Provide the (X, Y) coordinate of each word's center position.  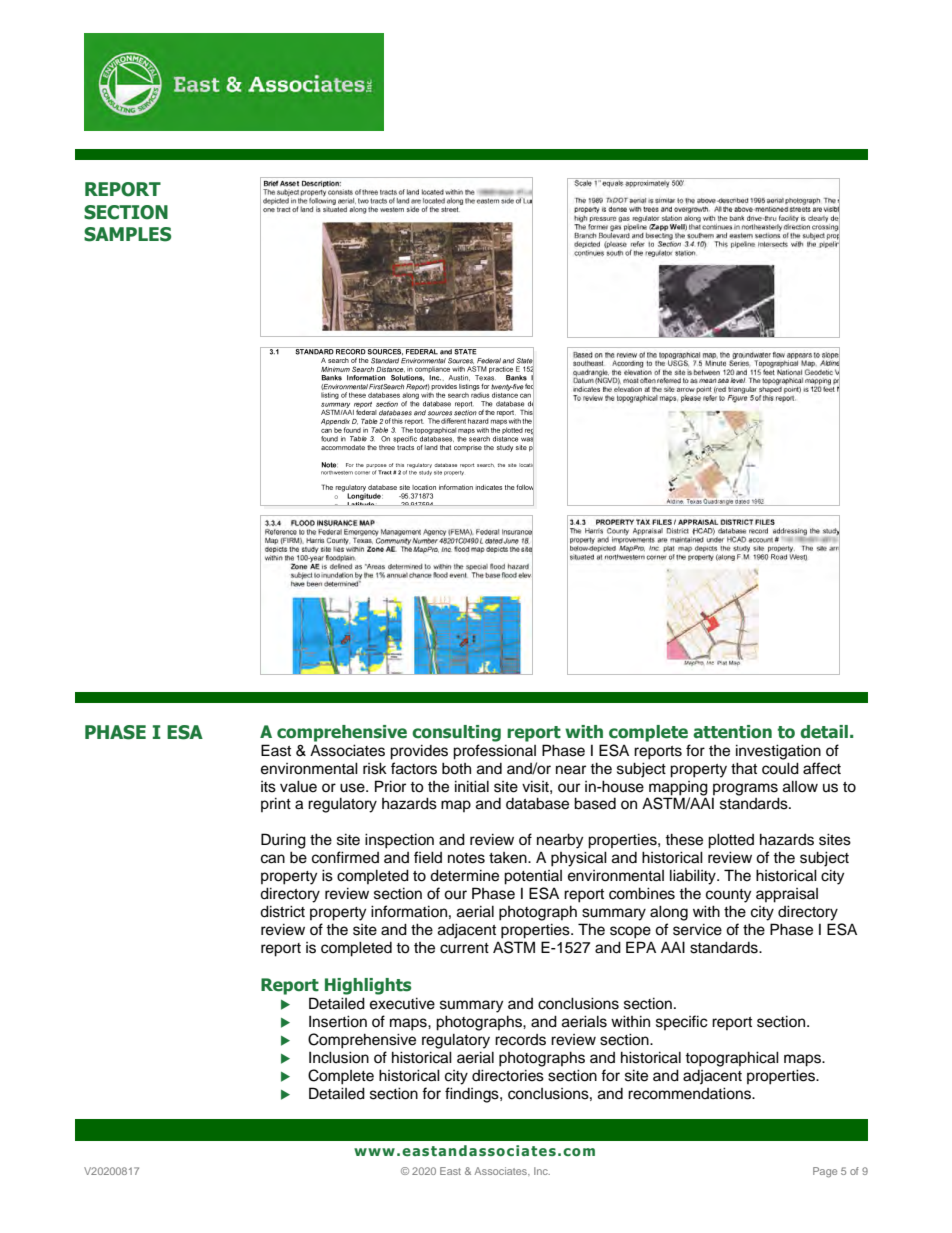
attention (732, 732)
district (282, 911)
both (456, 768)
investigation (778, 752)
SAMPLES (127, 234)
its (268, 787)
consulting (456, 733)
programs (746, 790)
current (464, 948)
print (276, 804)
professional (494, 752)
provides (419, 752)
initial (472, 786)
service (697, 929)
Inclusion (339, 1057)
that (744, 768)
